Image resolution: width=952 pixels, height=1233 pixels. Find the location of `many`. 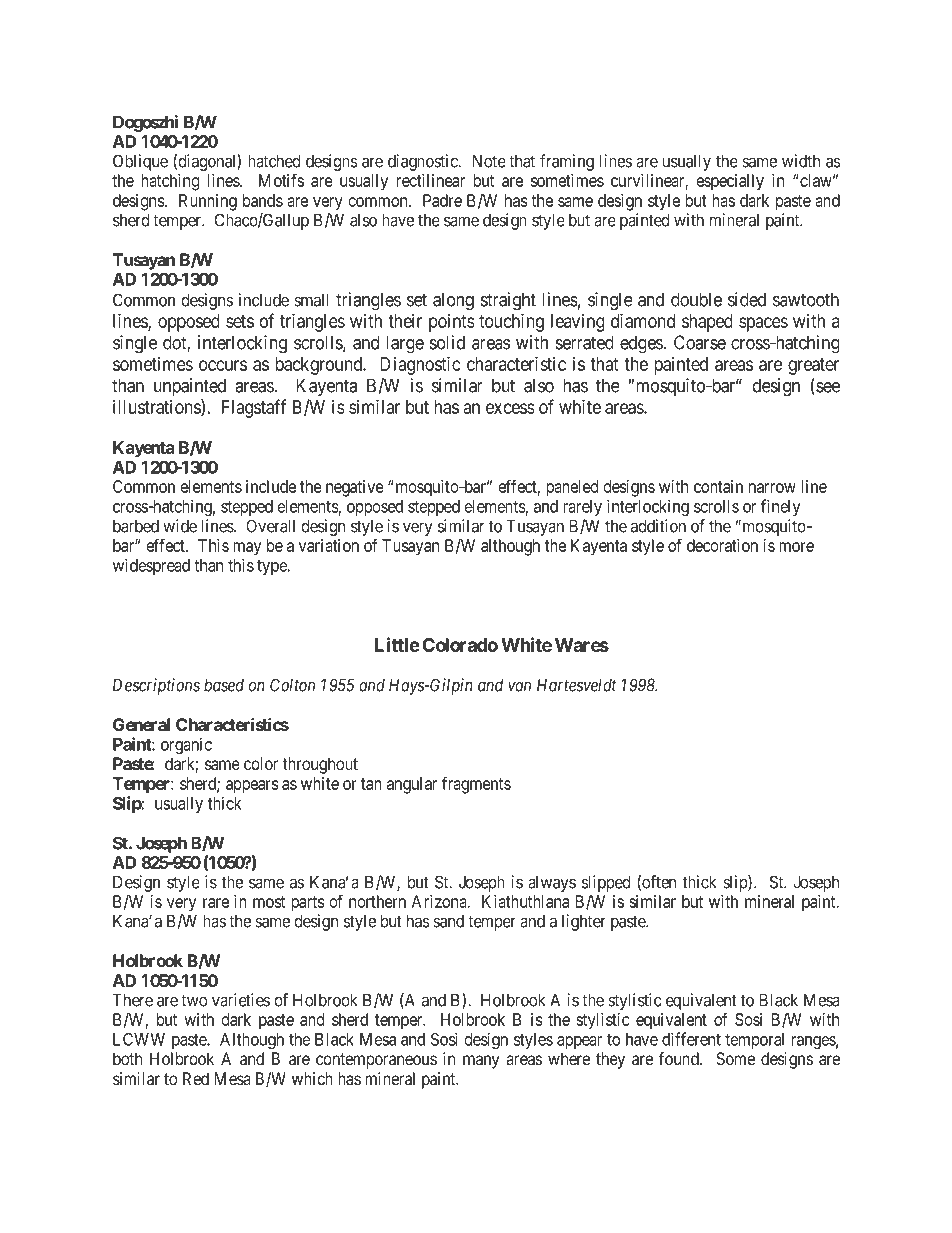

many is located at coordinates (481, 1062).
